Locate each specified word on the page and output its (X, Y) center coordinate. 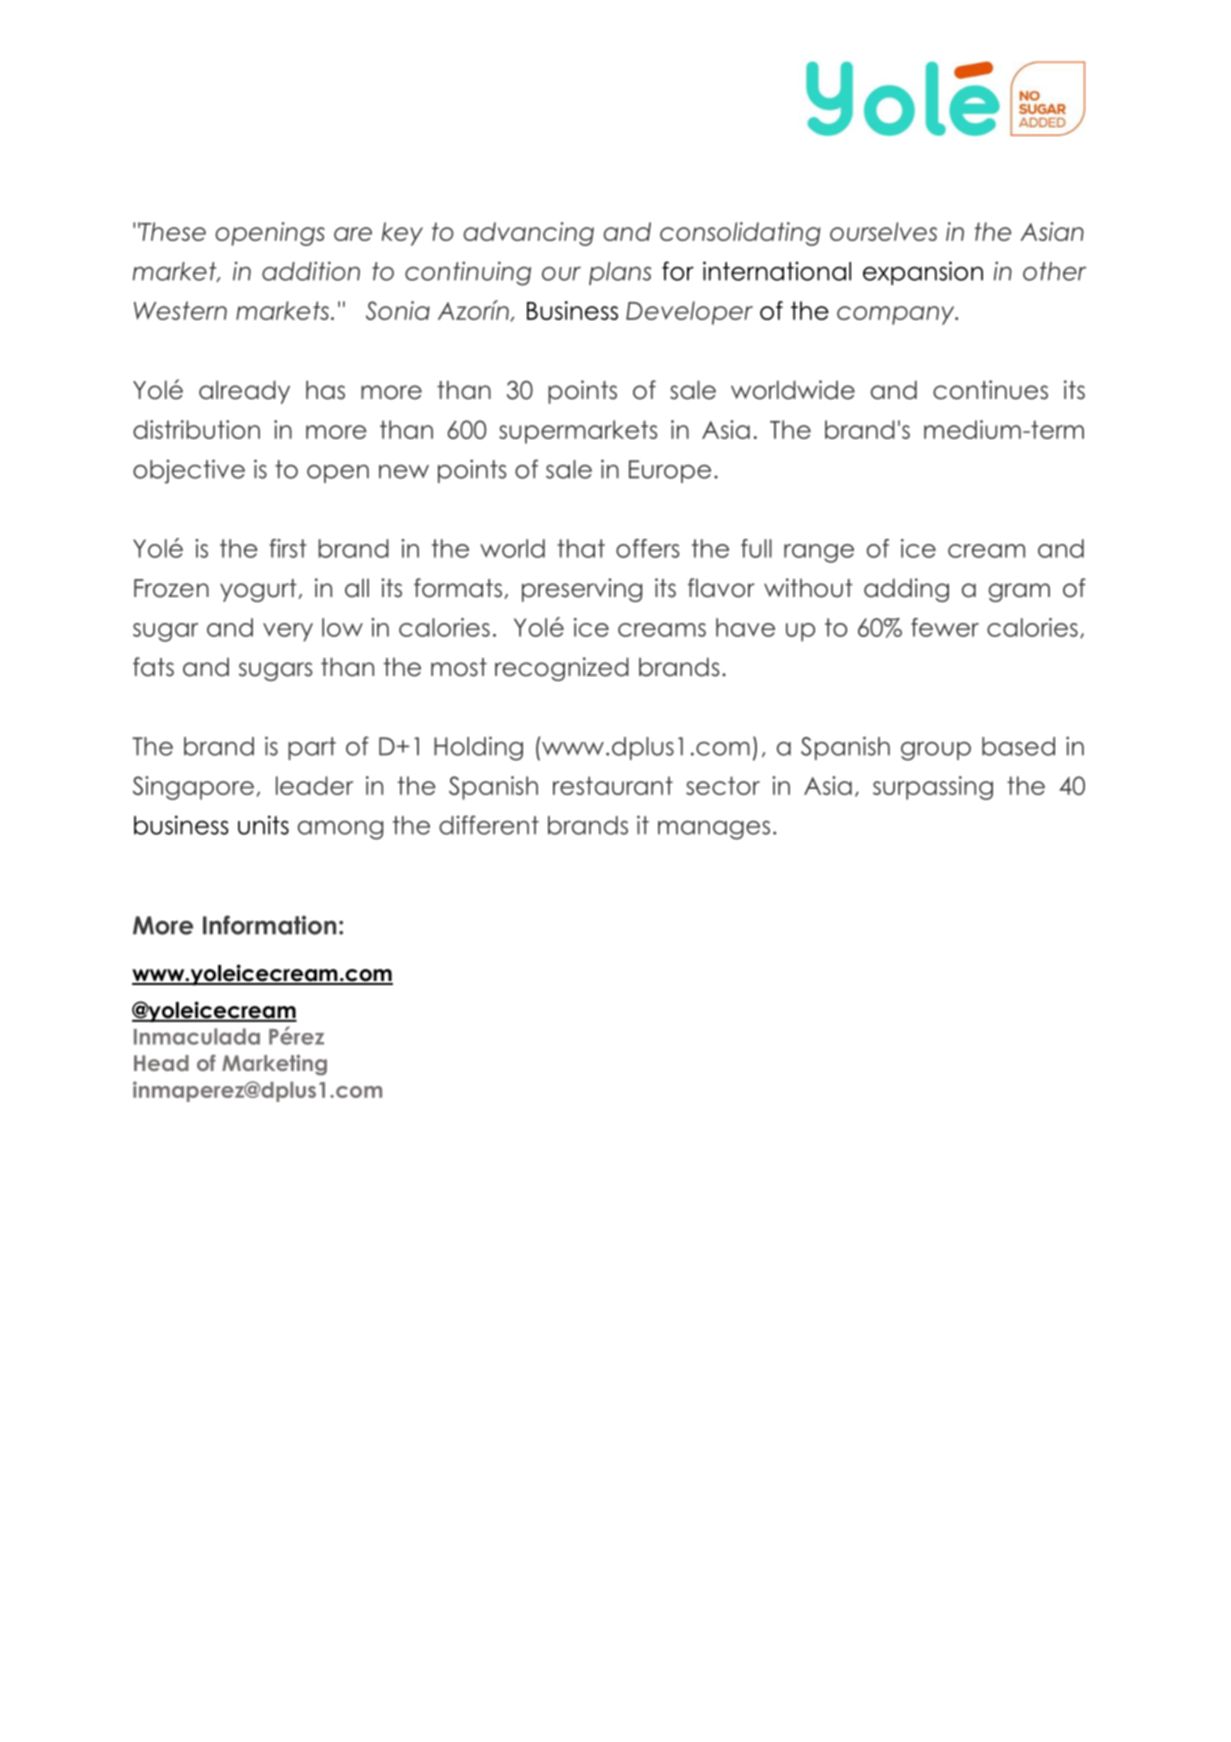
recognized (562, 669)
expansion (923, 273)
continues (990, 390)
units (263, 825)
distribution (196, 429)
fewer (945, 627)
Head (161, 1063)
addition (311, 271)
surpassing (933, 788)
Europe (670, 471)
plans (620, 273)
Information (269, 925)
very (288, 632)
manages (714, 830)
